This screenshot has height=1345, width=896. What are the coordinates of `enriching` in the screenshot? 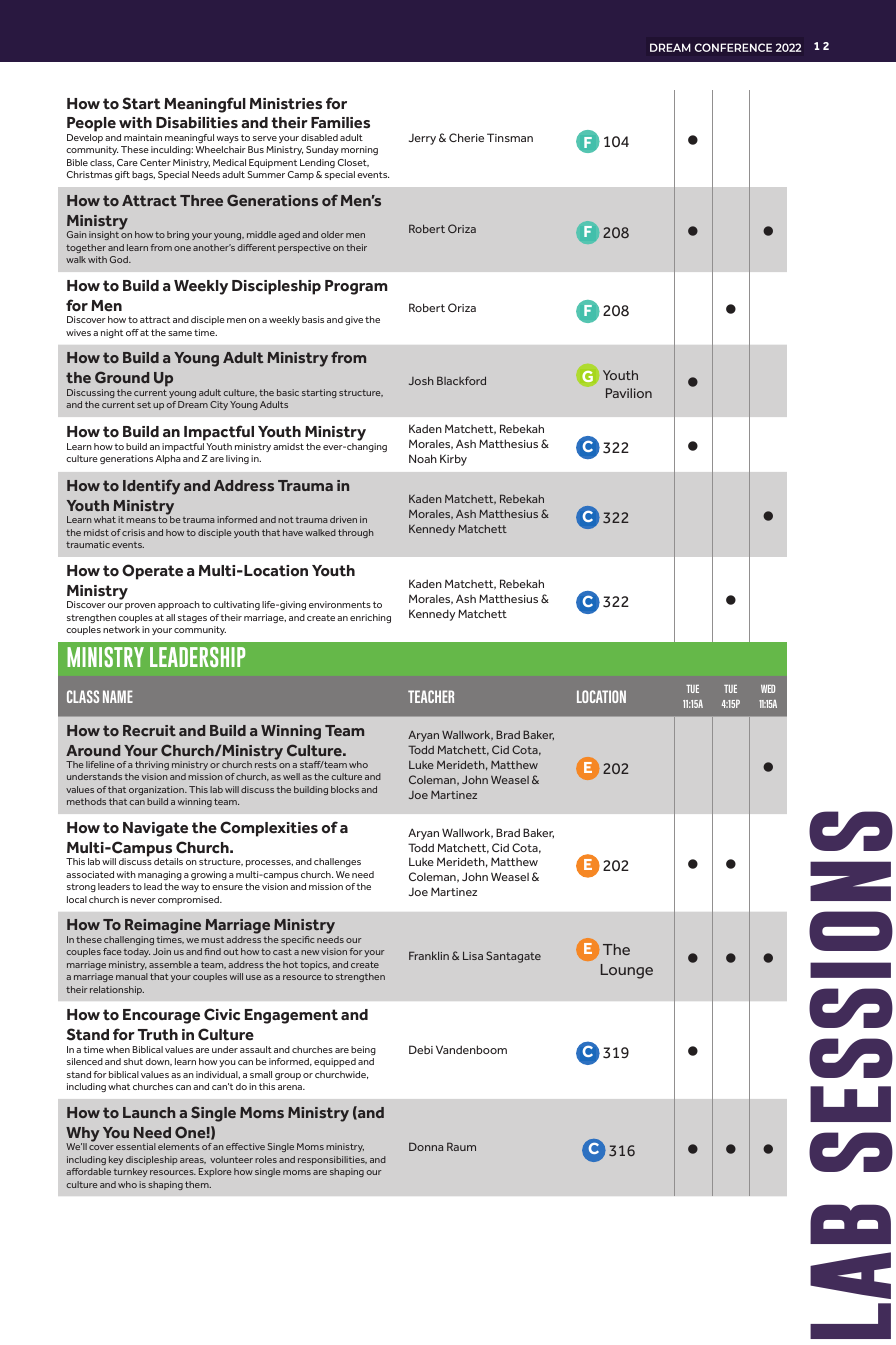 It's located at (370, 618).
